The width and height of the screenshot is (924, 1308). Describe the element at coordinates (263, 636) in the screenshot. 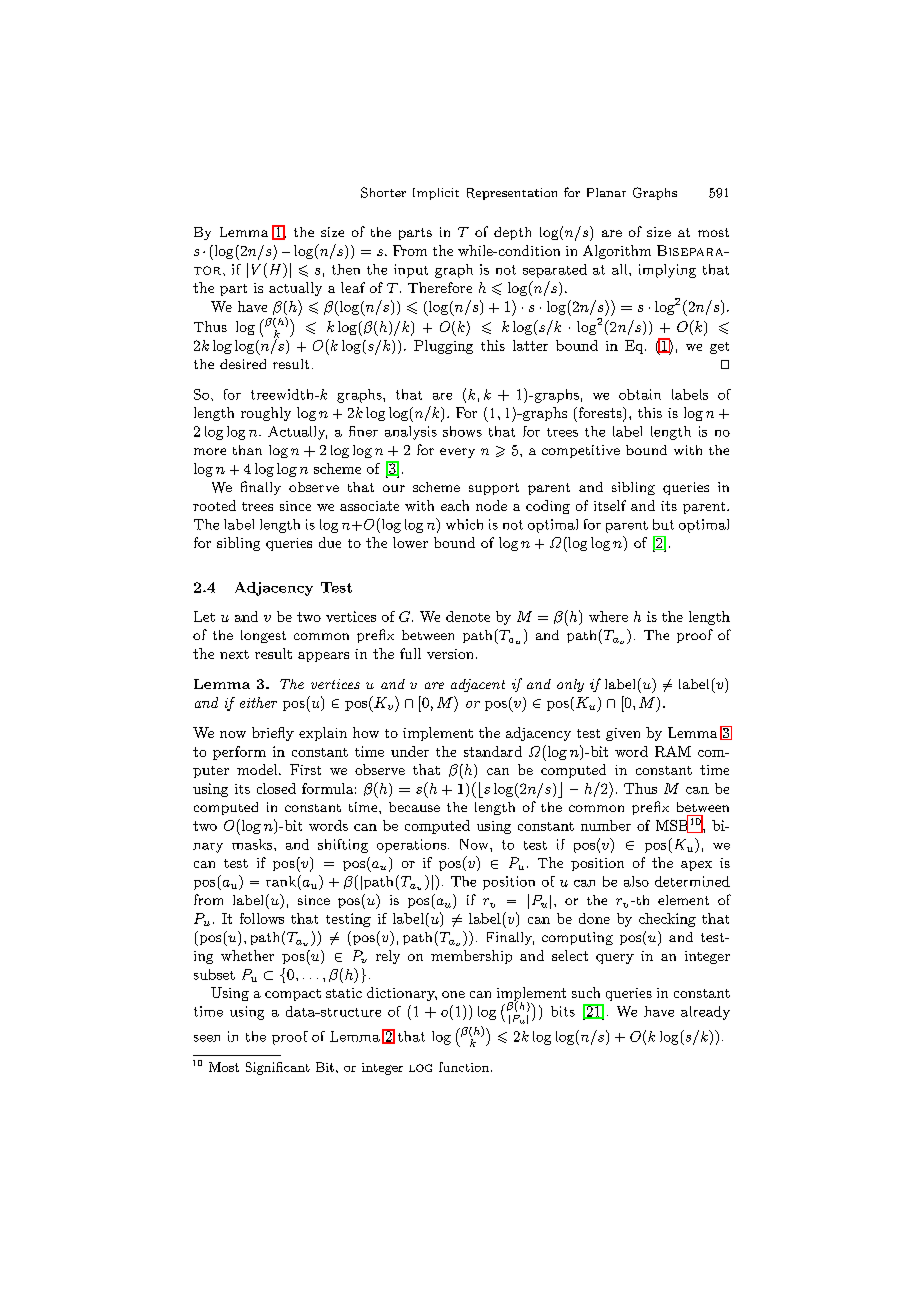

I see `longest` at that location.
